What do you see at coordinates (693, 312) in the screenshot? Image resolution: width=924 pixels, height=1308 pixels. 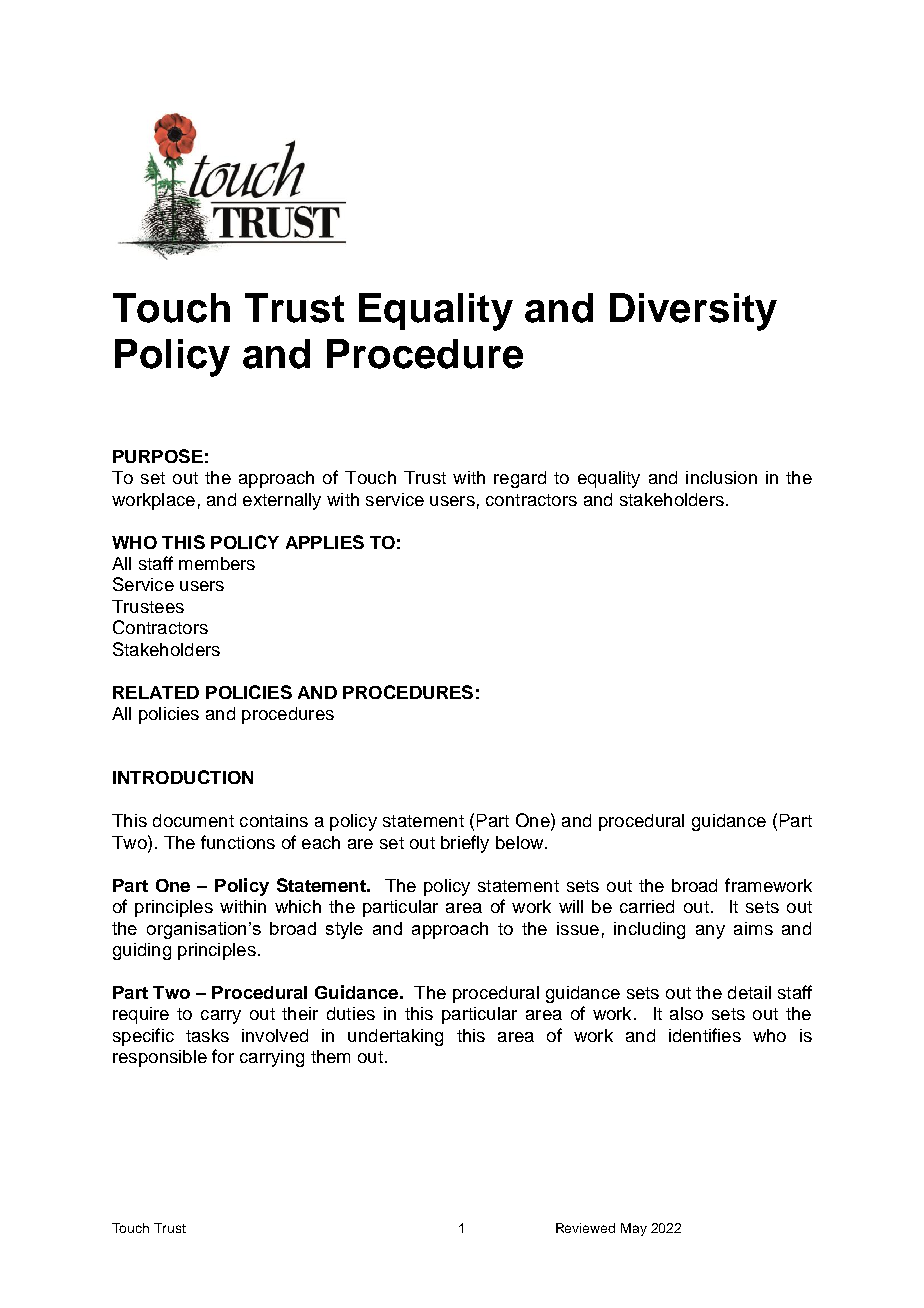 I see `Diversity` at bounding box center [693, 312].
